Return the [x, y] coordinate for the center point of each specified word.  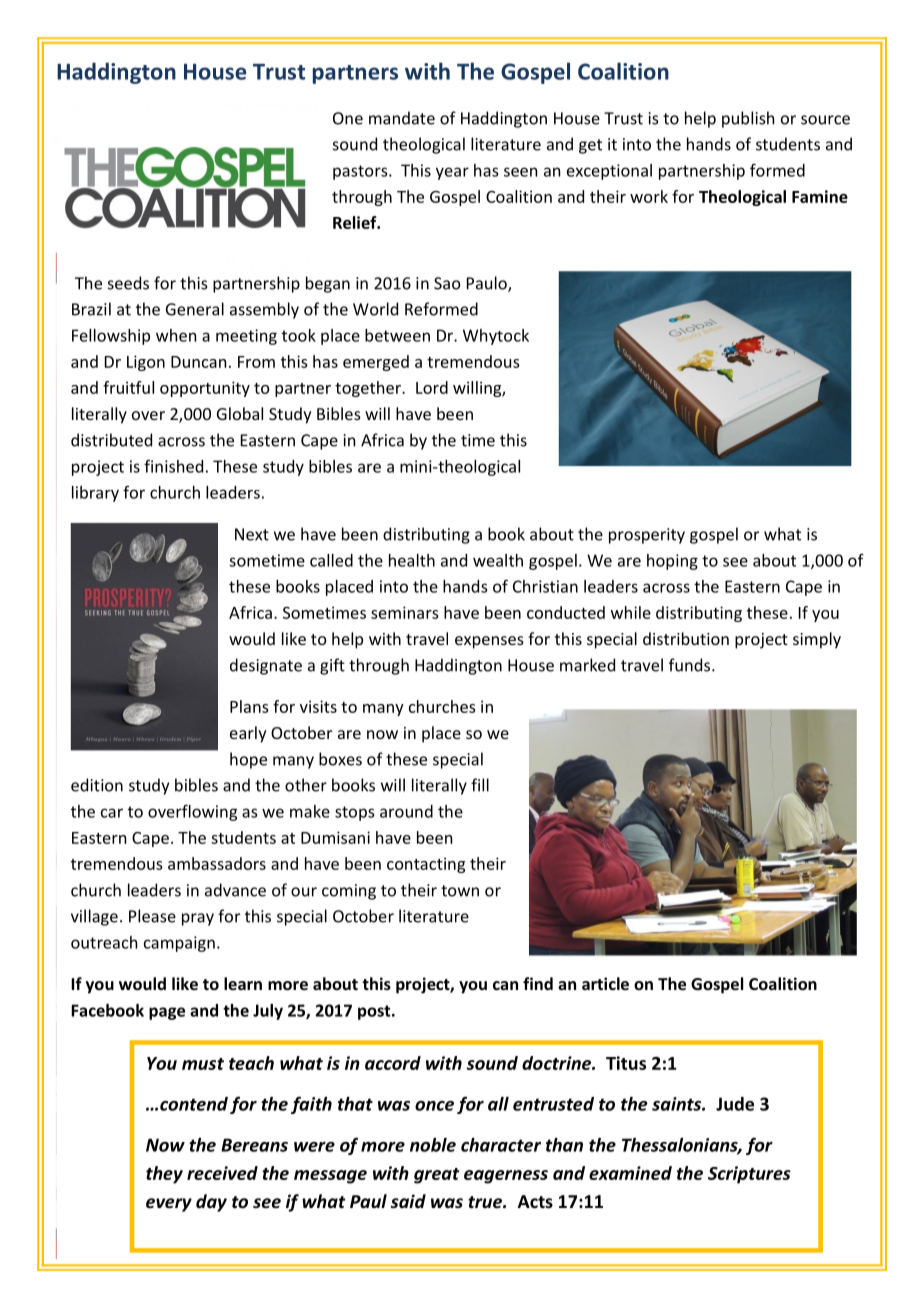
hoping [672, 562]
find [538, 983]
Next [252, 534]
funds [691, 665]
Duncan [198, 362]
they [164, 1175]
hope [248, 760]
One [348, 118]
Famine [820, 196]
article [605, 983]
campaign [179, 944]
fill [480, 785]
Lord [432, 387]
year [452, 173]
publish [748, 119]
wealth [498, 560]
